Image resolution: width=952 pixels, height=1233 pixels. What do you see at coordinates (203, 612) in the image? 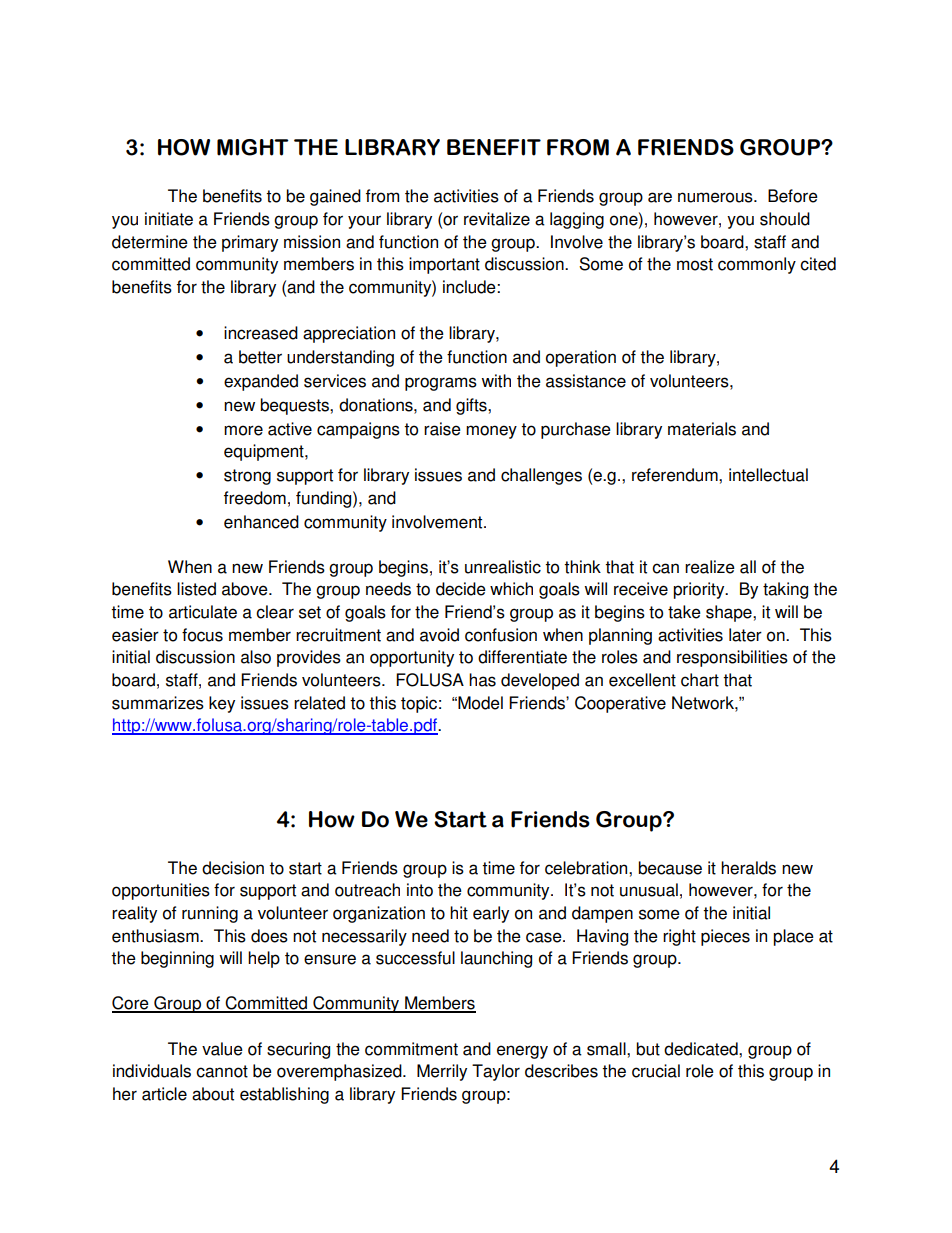
I see `articulate` at bounding box center [203, 612].
